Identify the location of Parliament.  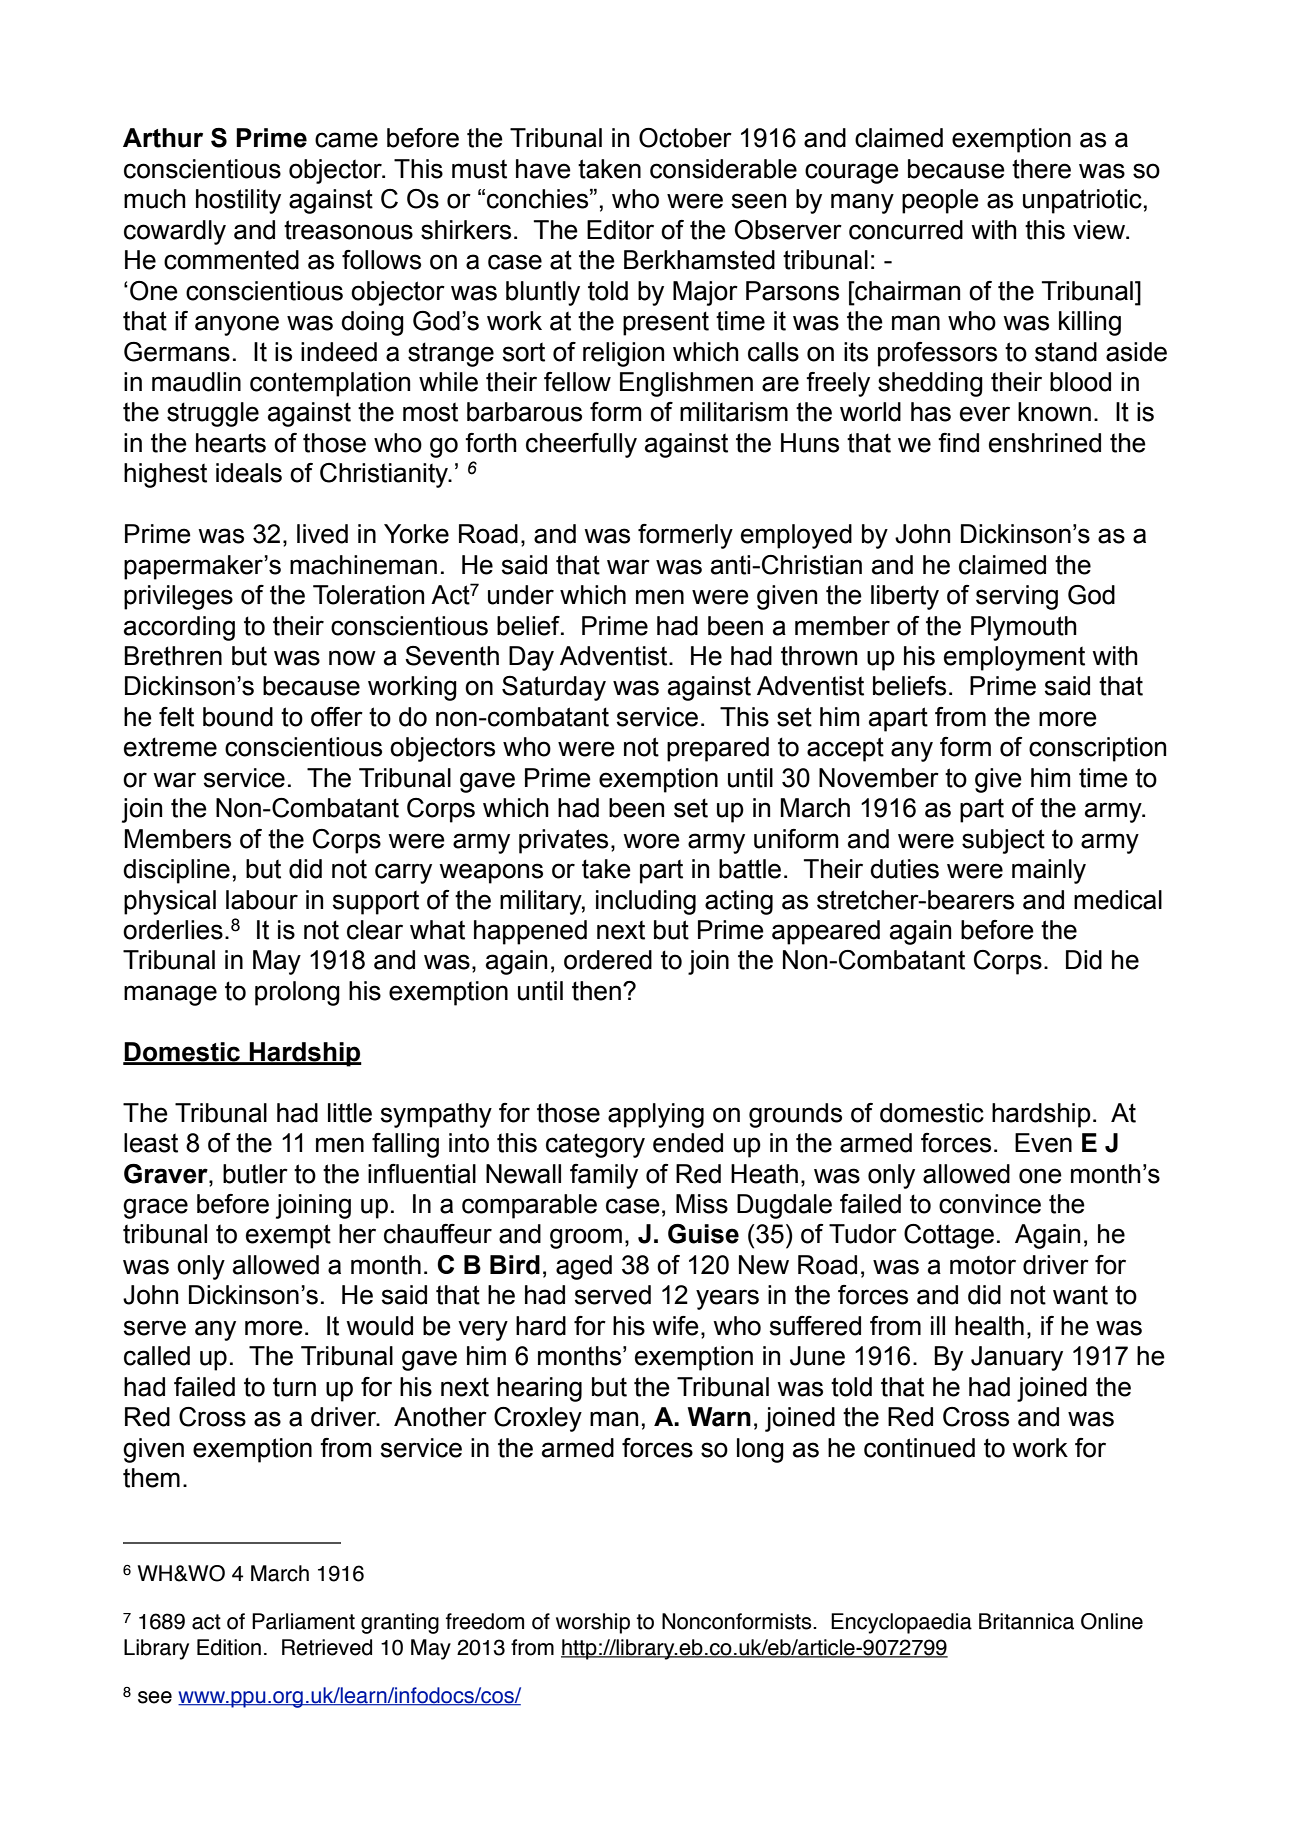
(303, 1621).
